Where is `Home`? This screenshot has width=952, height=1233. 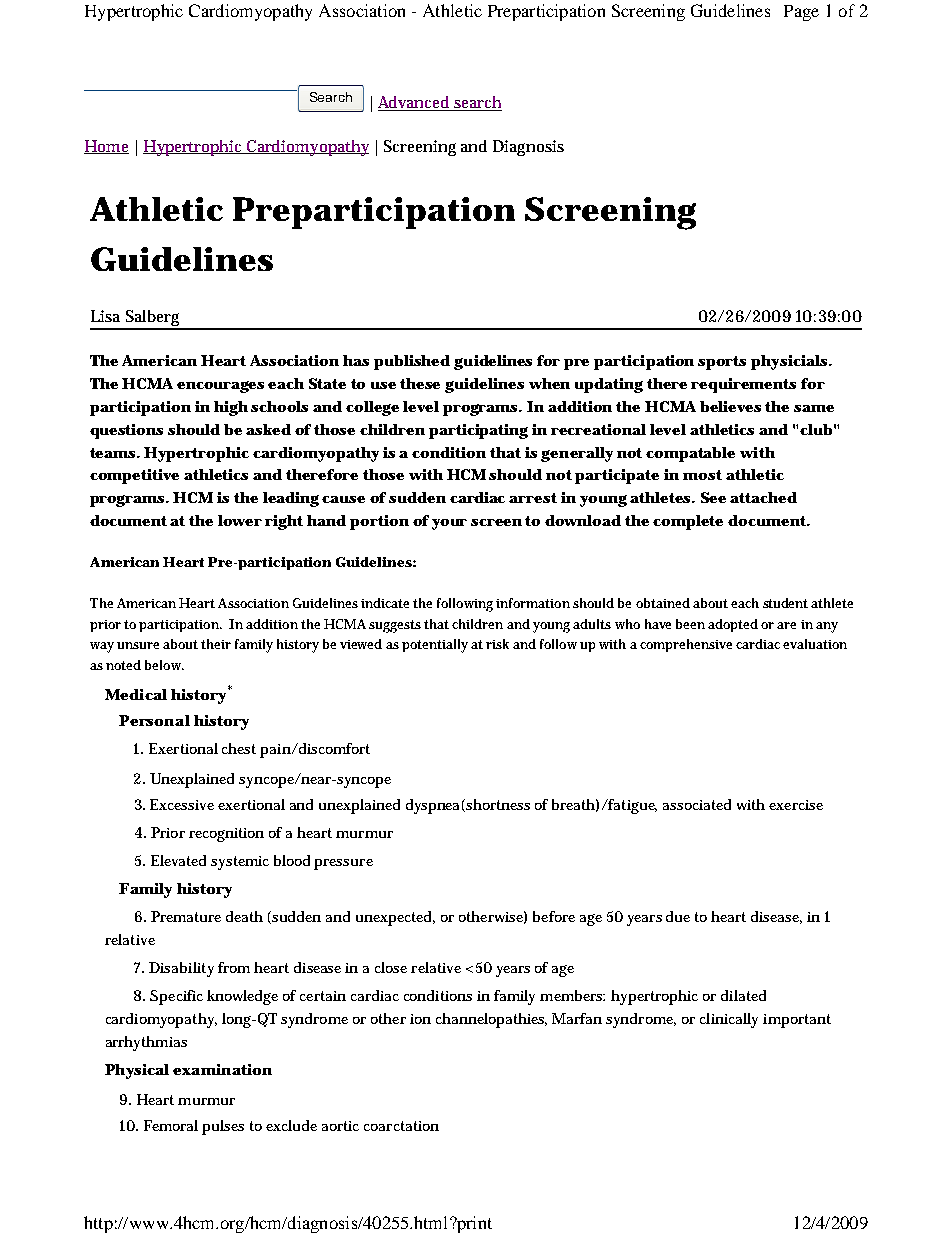
Home is located at coordinates (106, 147).
